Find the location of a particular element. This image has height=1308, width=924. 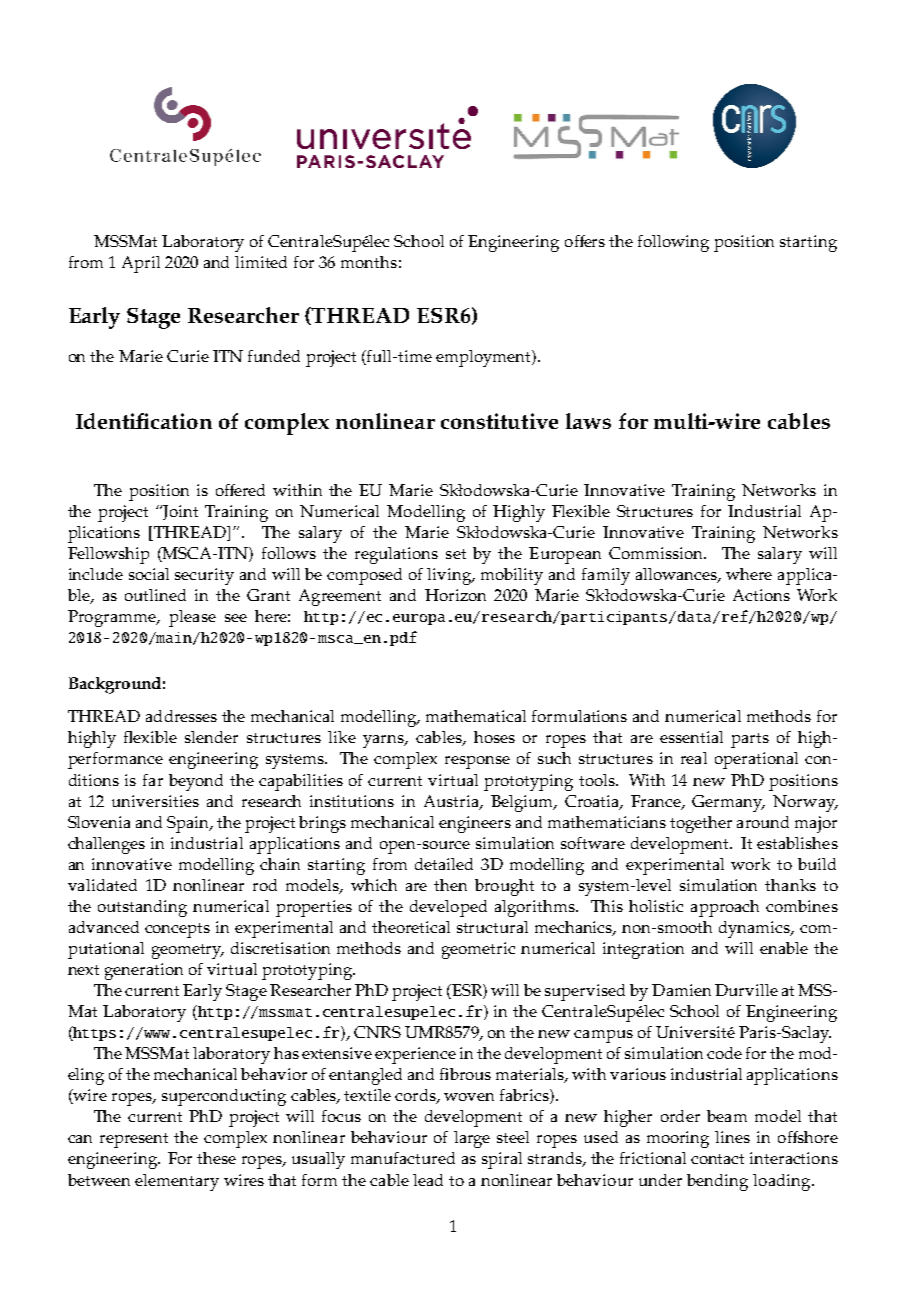

represent is located at coordinates (134, 1140).
